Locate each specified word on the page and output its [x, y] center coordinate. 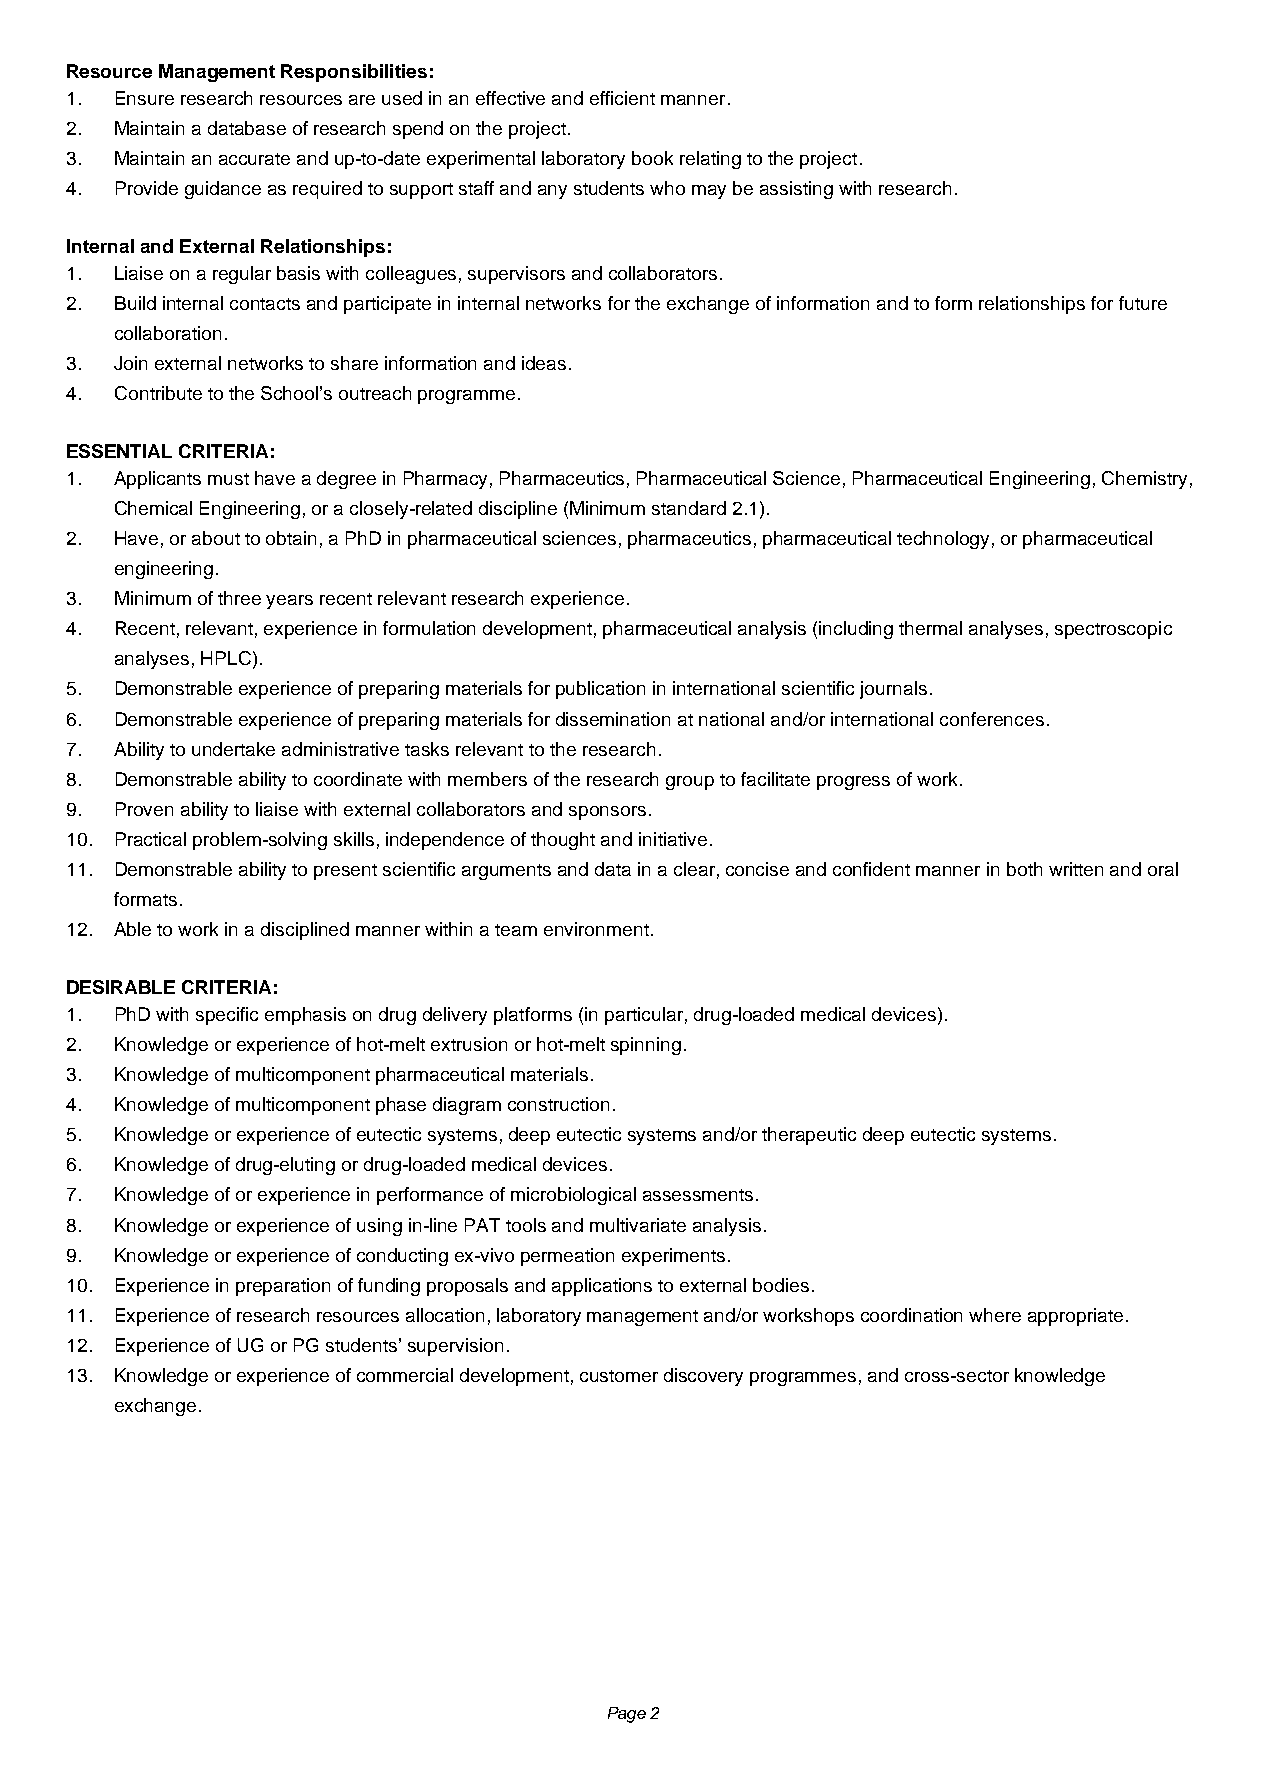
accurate [254, 159]
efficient [622, 98]
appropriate [1075, 1317]
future [1143, 303]
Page [627, 1715]
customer [619, 1376]
